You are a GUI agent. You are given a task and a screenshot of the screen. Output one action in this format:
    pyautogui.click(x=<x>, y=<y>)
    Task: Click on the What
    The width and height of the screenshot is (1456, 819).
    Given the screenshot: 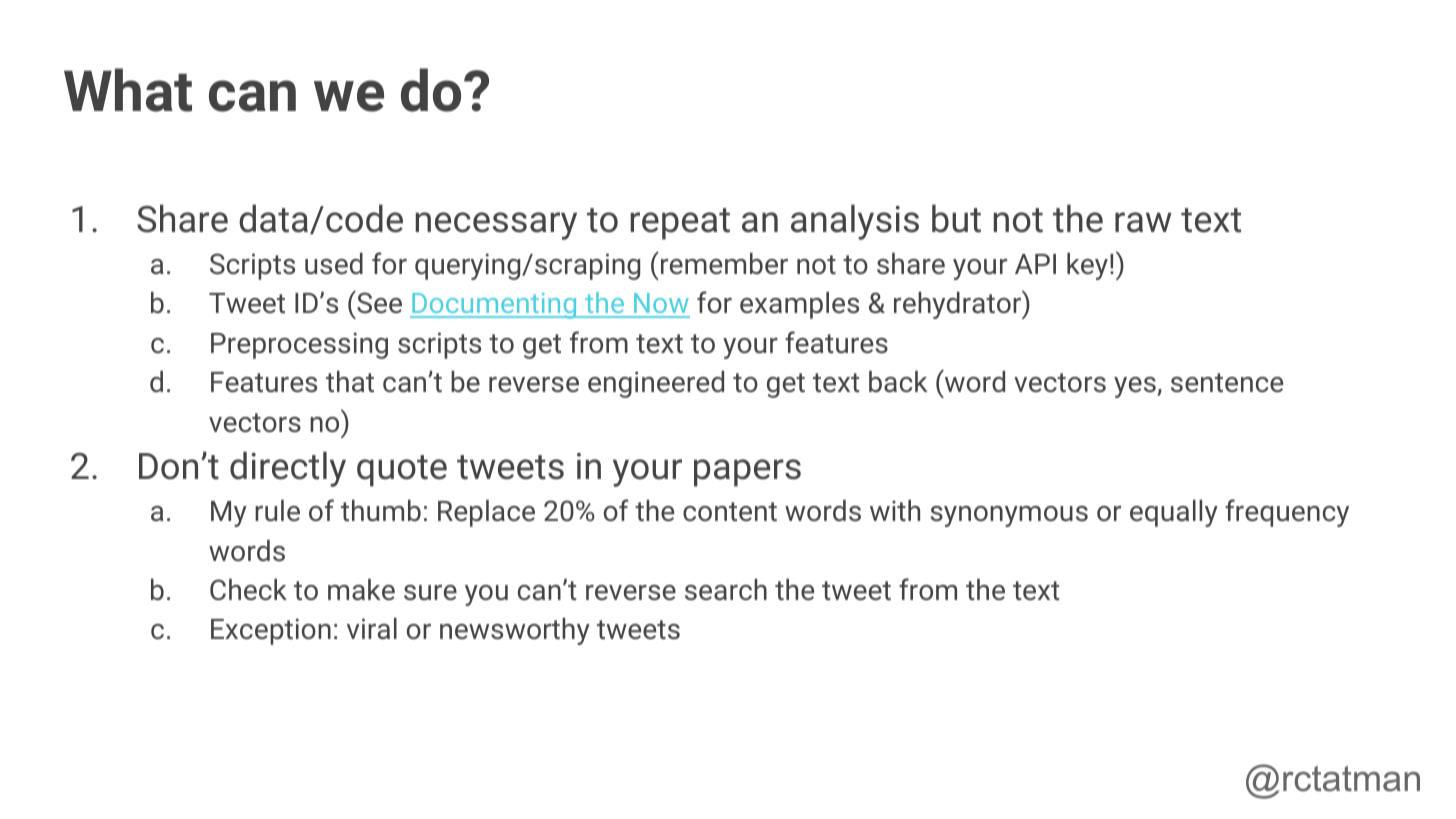 What is the action you would take?
    pyautogui.click(x=128, y=90)
